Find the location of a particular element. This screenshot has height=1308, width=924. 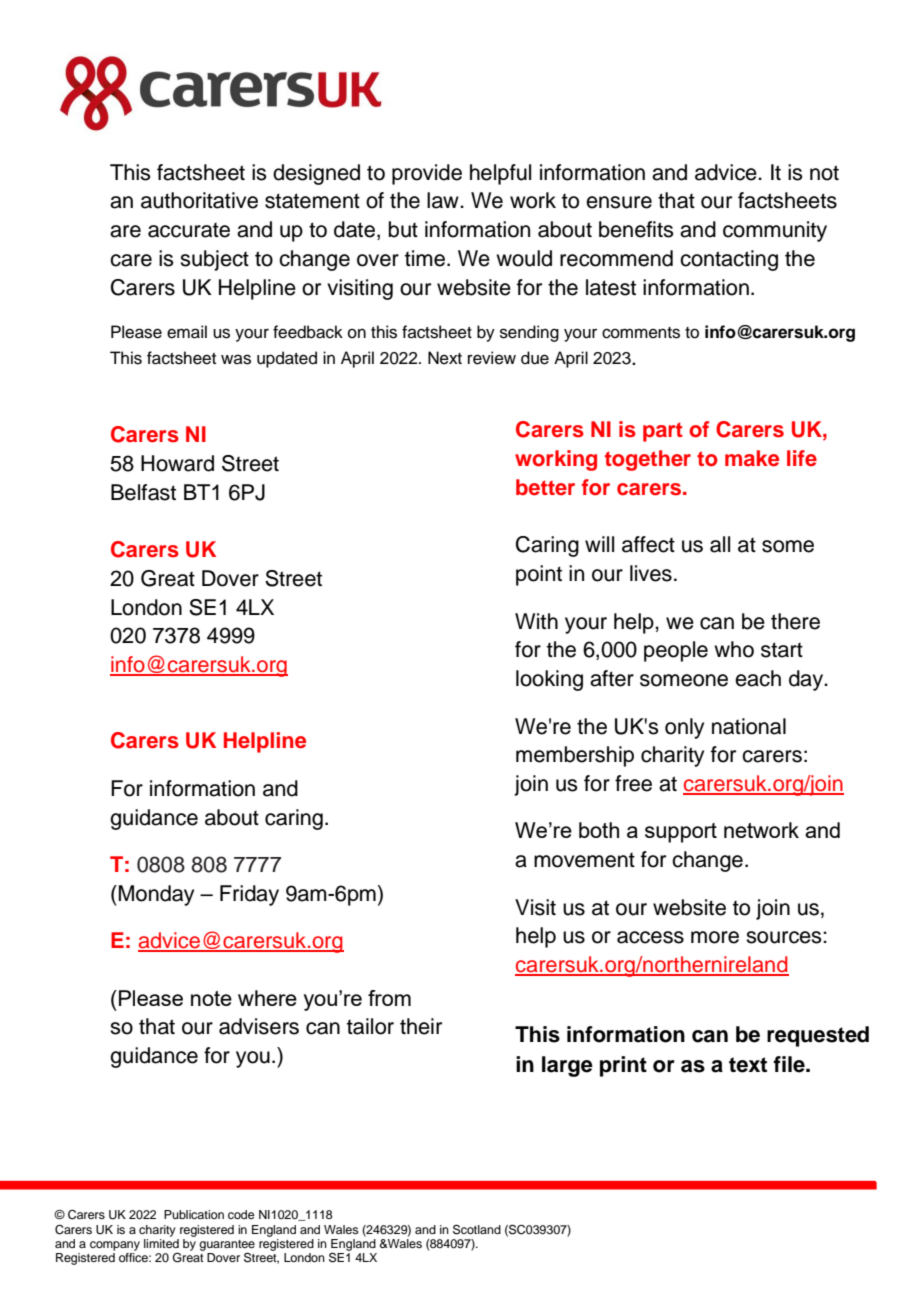

Scotland is located at coordinates (477, 1230).
